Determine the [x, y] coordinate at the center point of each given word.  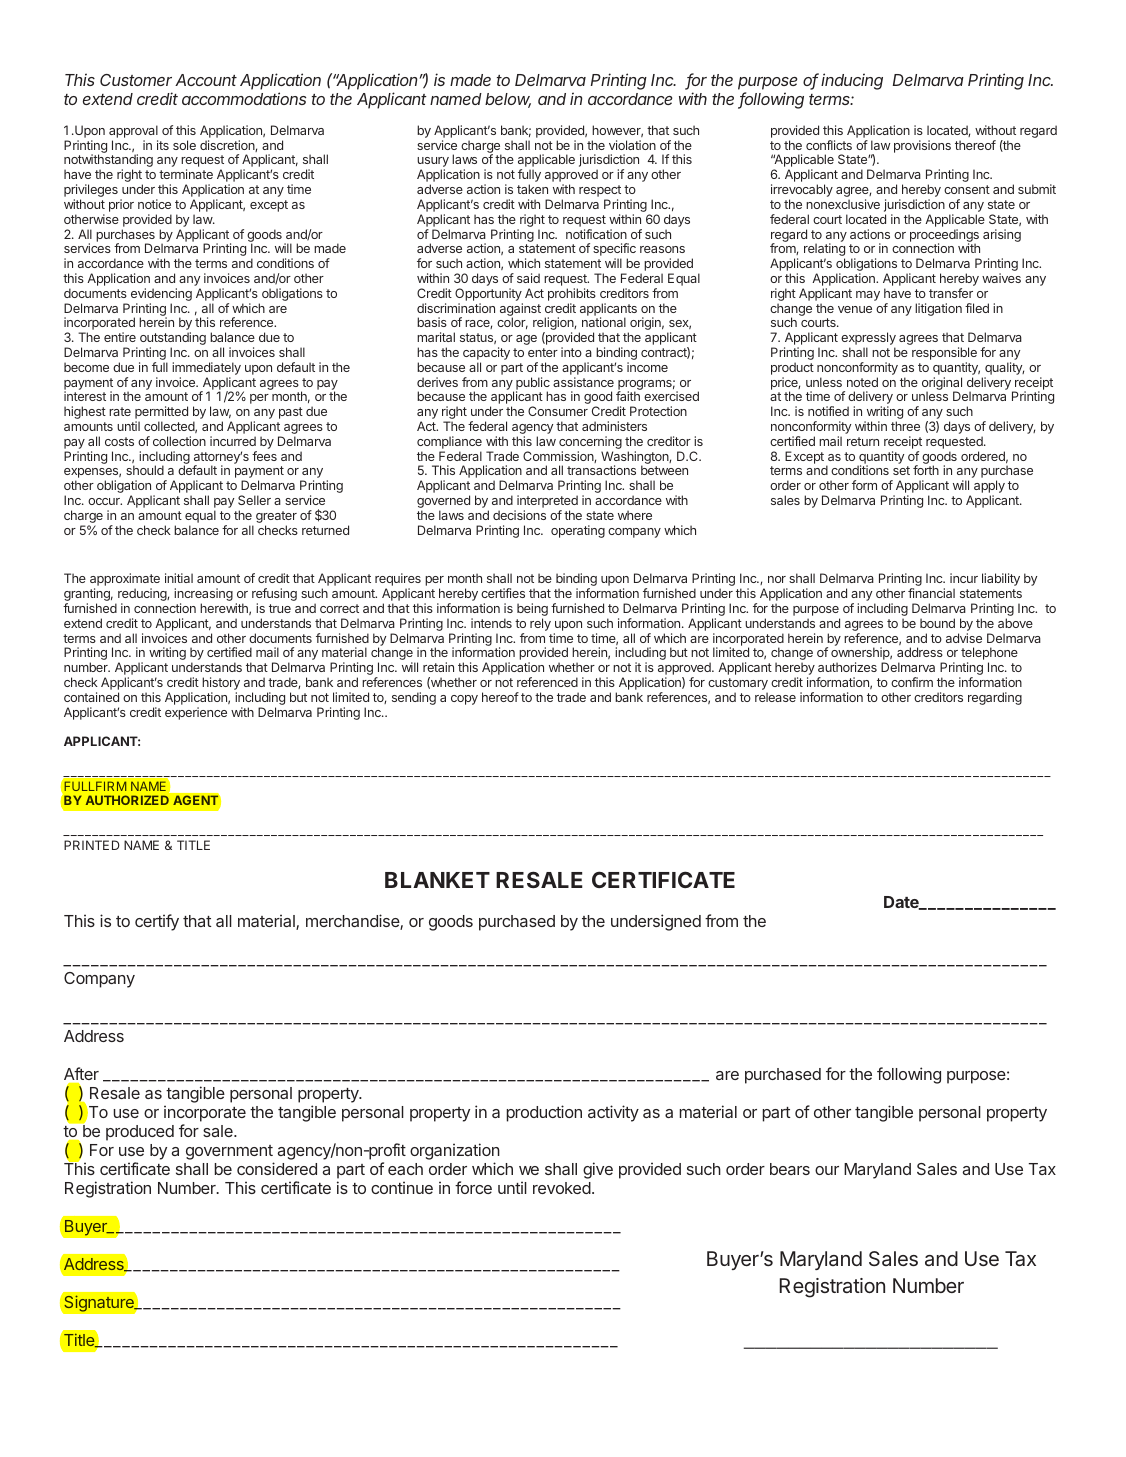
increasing [203, 596]
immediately [206, 370]
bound [937, 623]
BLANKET [437, 880]
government [229, 1152]
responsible [944, 355]
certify [157, 922]
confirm [912, 682]
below [508, 100]
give [598, 1170]
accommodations [244, 98]
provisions [922, 146]
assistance [583, 382]
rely [540, 624]
